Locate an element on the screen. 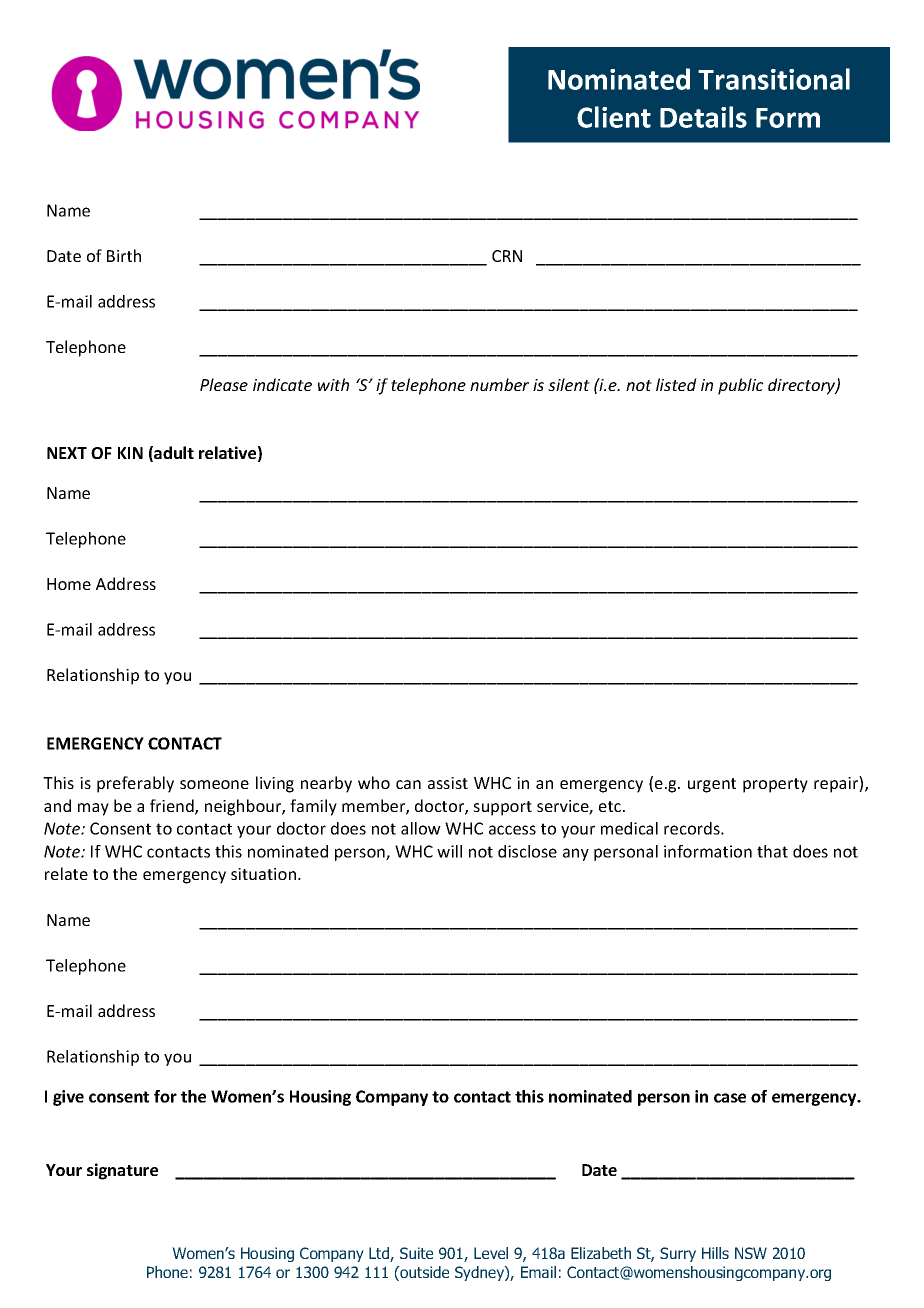 The image size is (924, 1308). Details is located at coordinates (703, 117).
